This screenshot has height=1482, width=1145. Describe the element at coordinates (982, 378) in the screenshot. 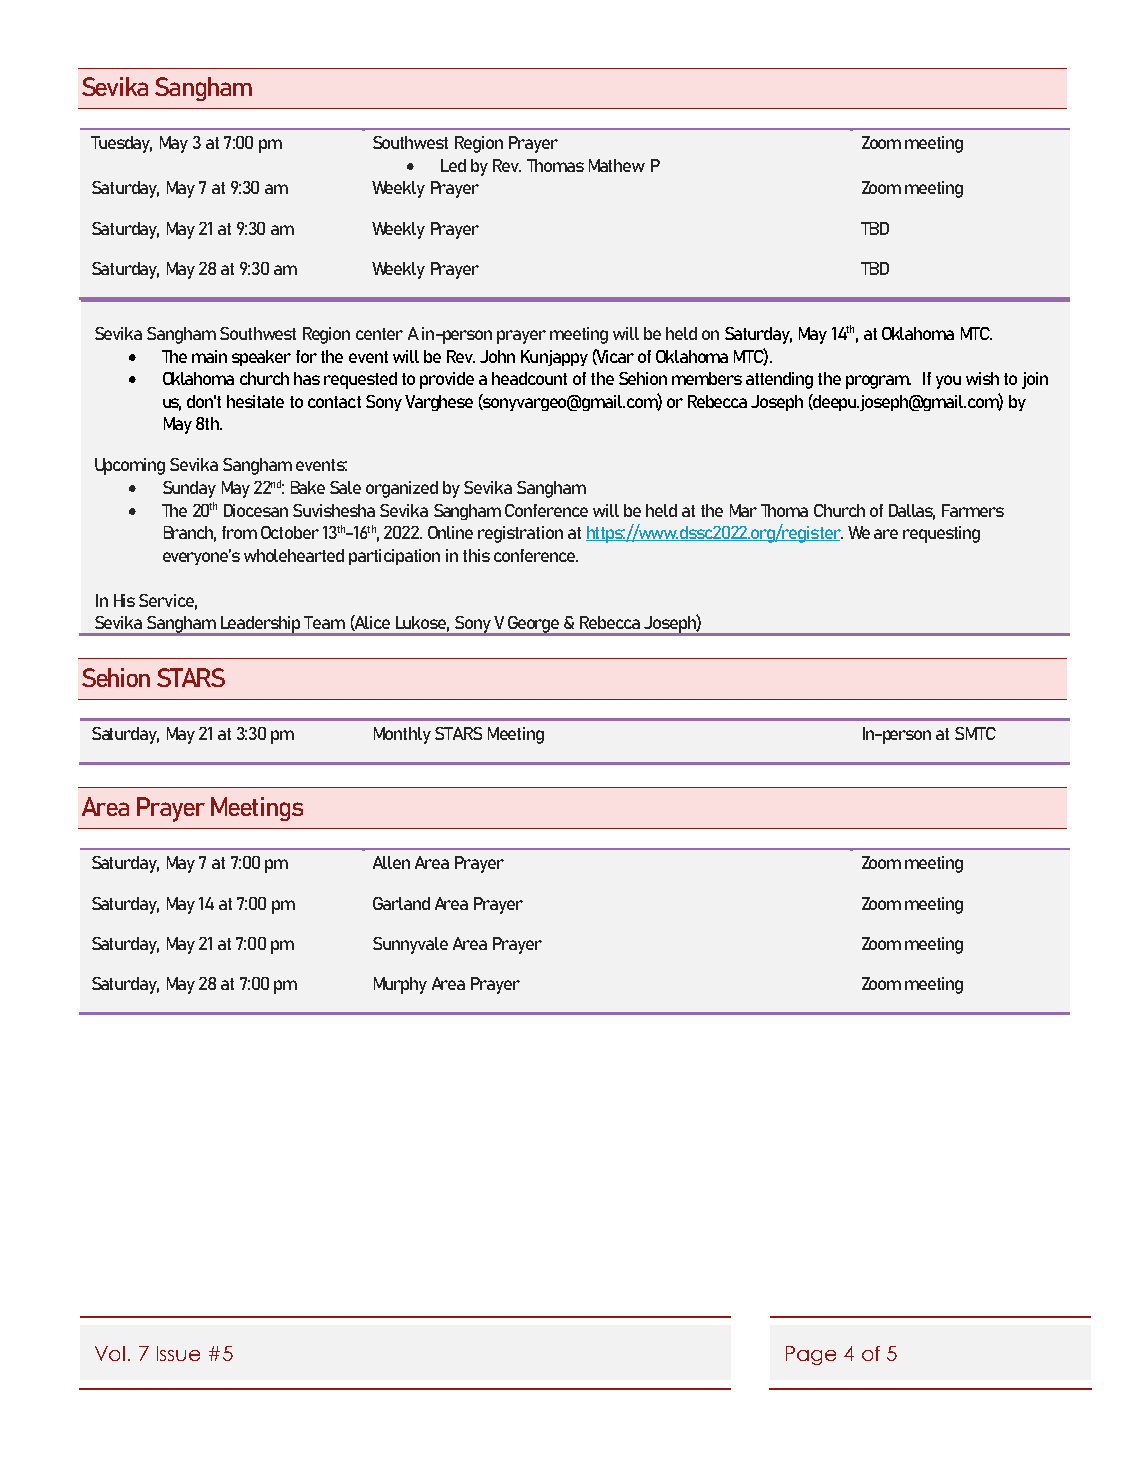

I see `wish` at that location.
